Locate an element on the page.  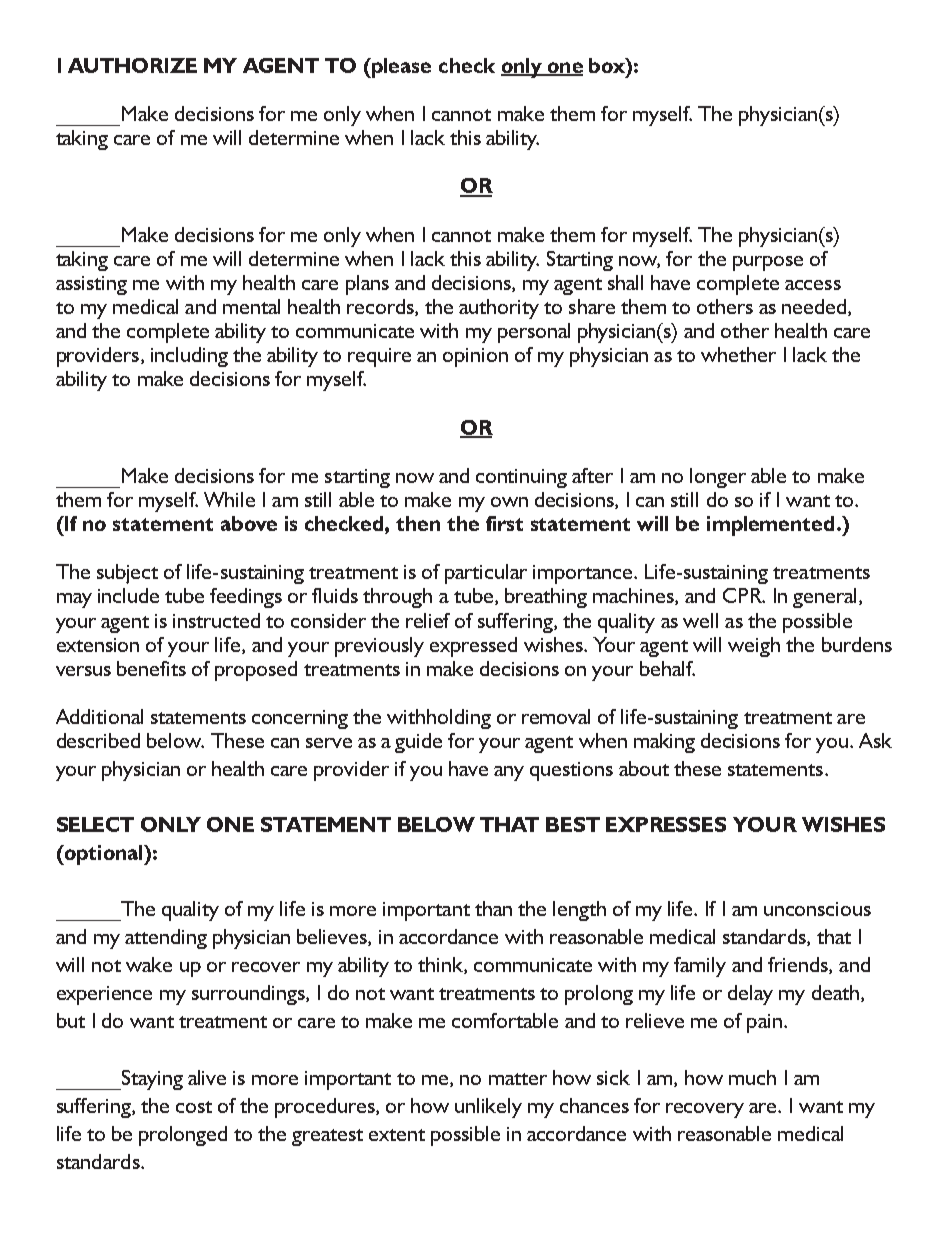
Ask is located at coordinates (875, 740).
